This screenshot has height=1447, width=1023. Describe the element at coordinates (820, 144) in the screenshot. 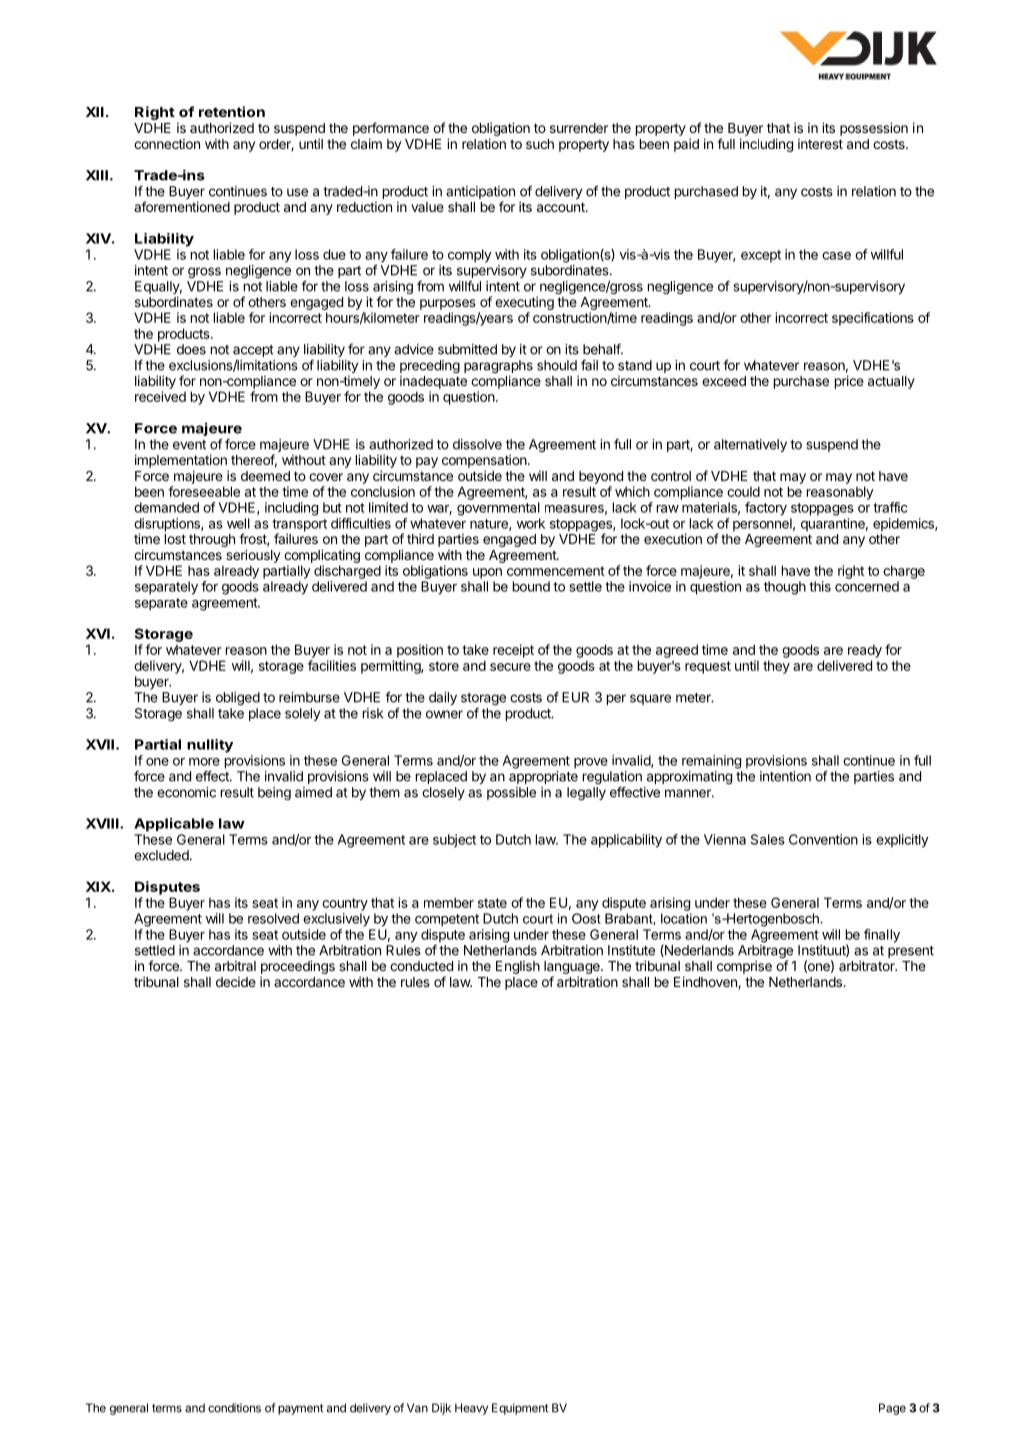

I see `interest` at that location.
